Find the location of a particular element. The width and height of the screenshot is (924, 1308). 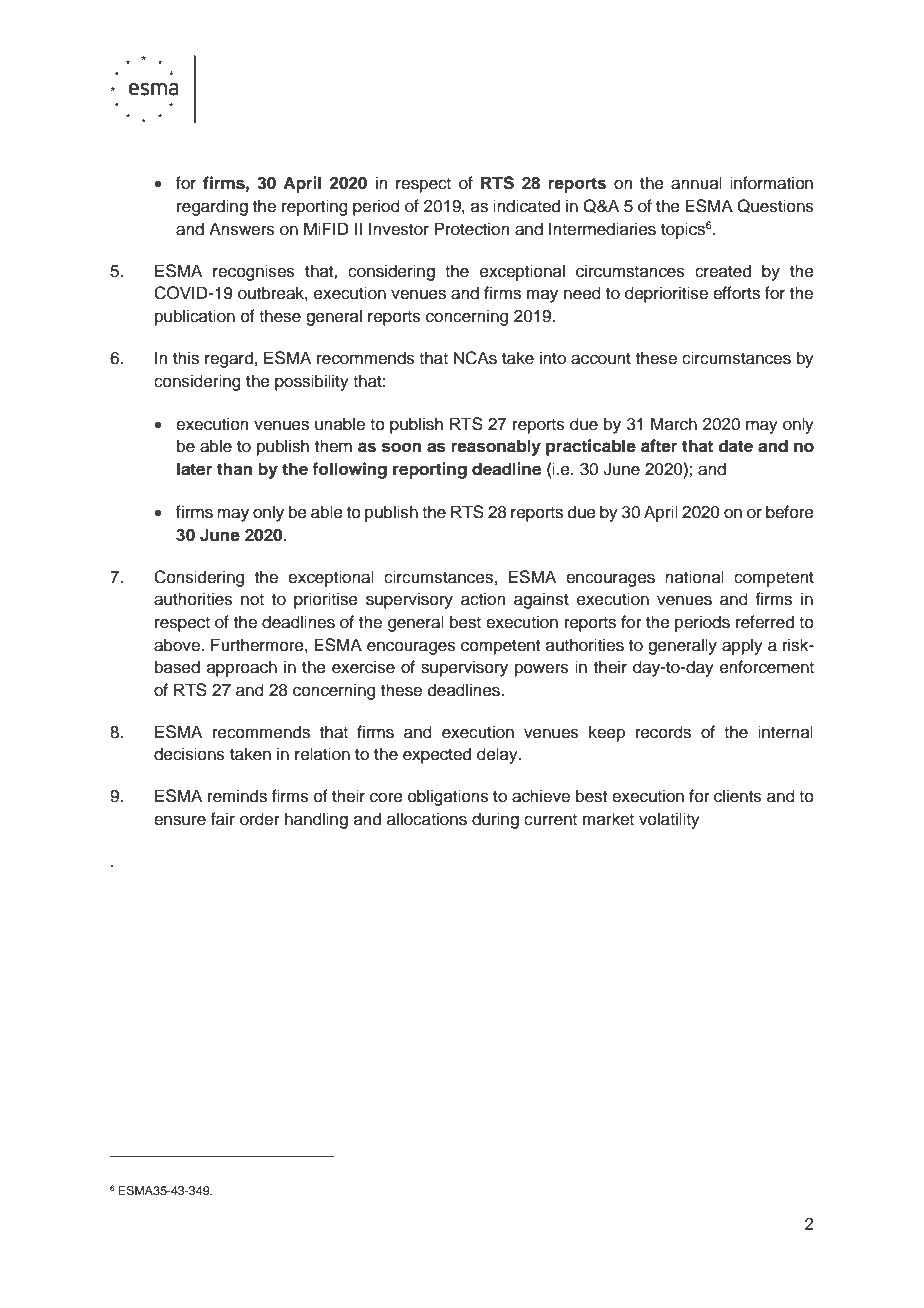

this is located at coordinates (186, 358).
